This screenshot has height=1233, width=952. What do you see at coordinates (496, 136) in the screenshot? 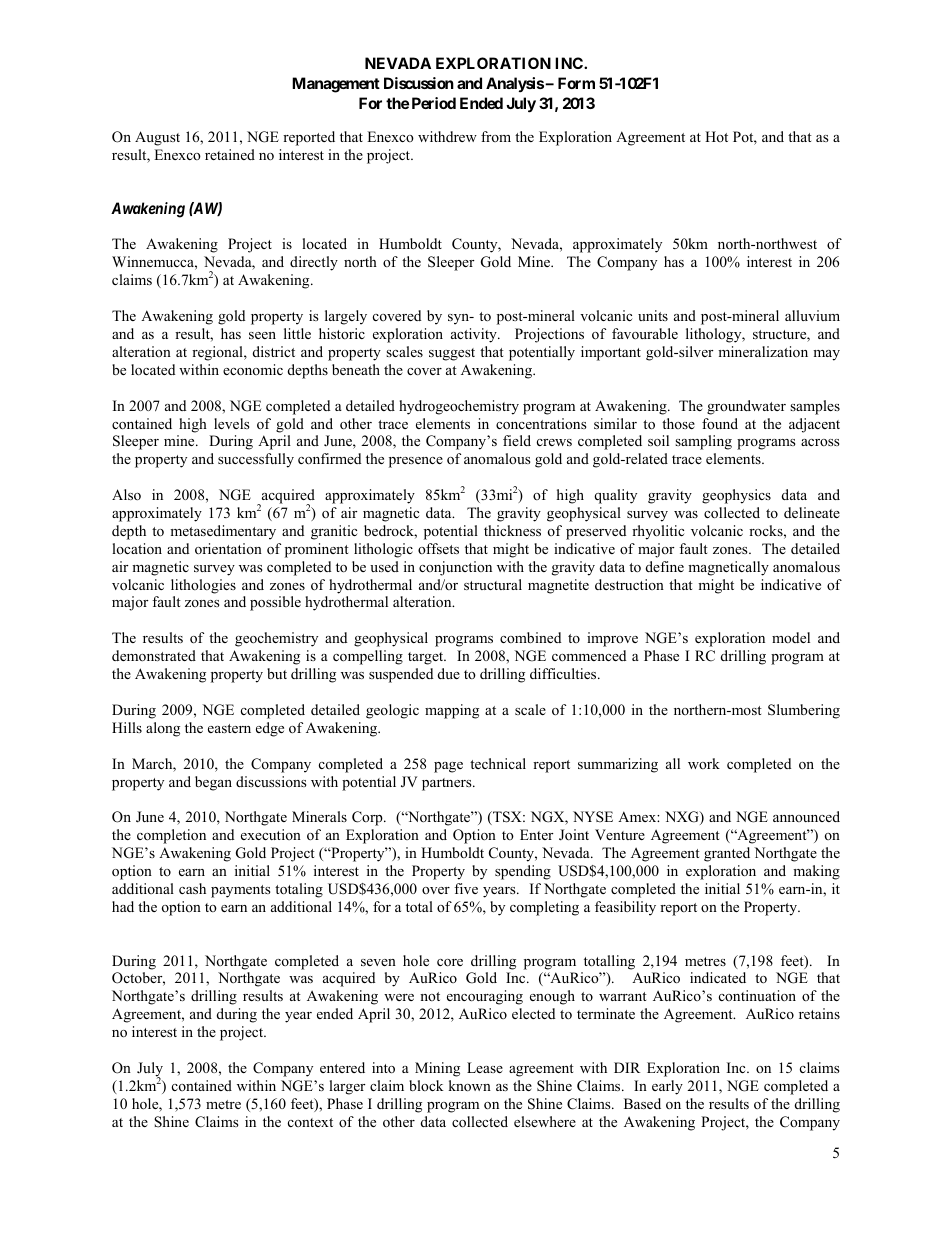
I see `from` at bounding box center [496, 136].
